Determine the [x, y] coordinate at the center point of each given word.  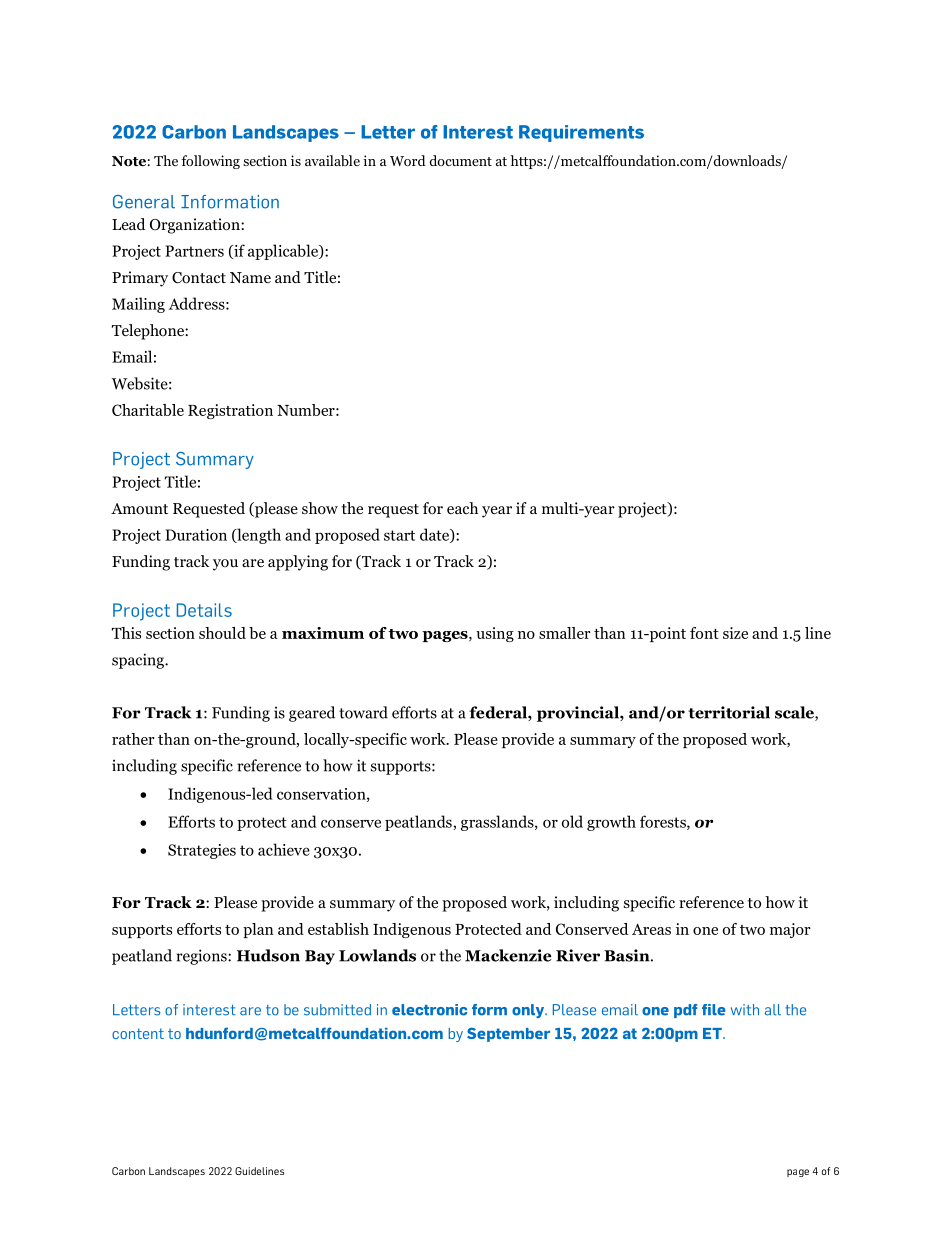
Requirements [581, 133]
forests [664, 822]
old [572, 821]
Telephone [149, 332]
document [460, 160]
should [222, 633]
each [462, 508]
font [704, 633]
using [495, 634]
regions [203, 957]
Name [250, 277]
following [210, 162]
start [399, 535]
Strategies [202, 851]
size [735, 633]
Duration [196, 535]
